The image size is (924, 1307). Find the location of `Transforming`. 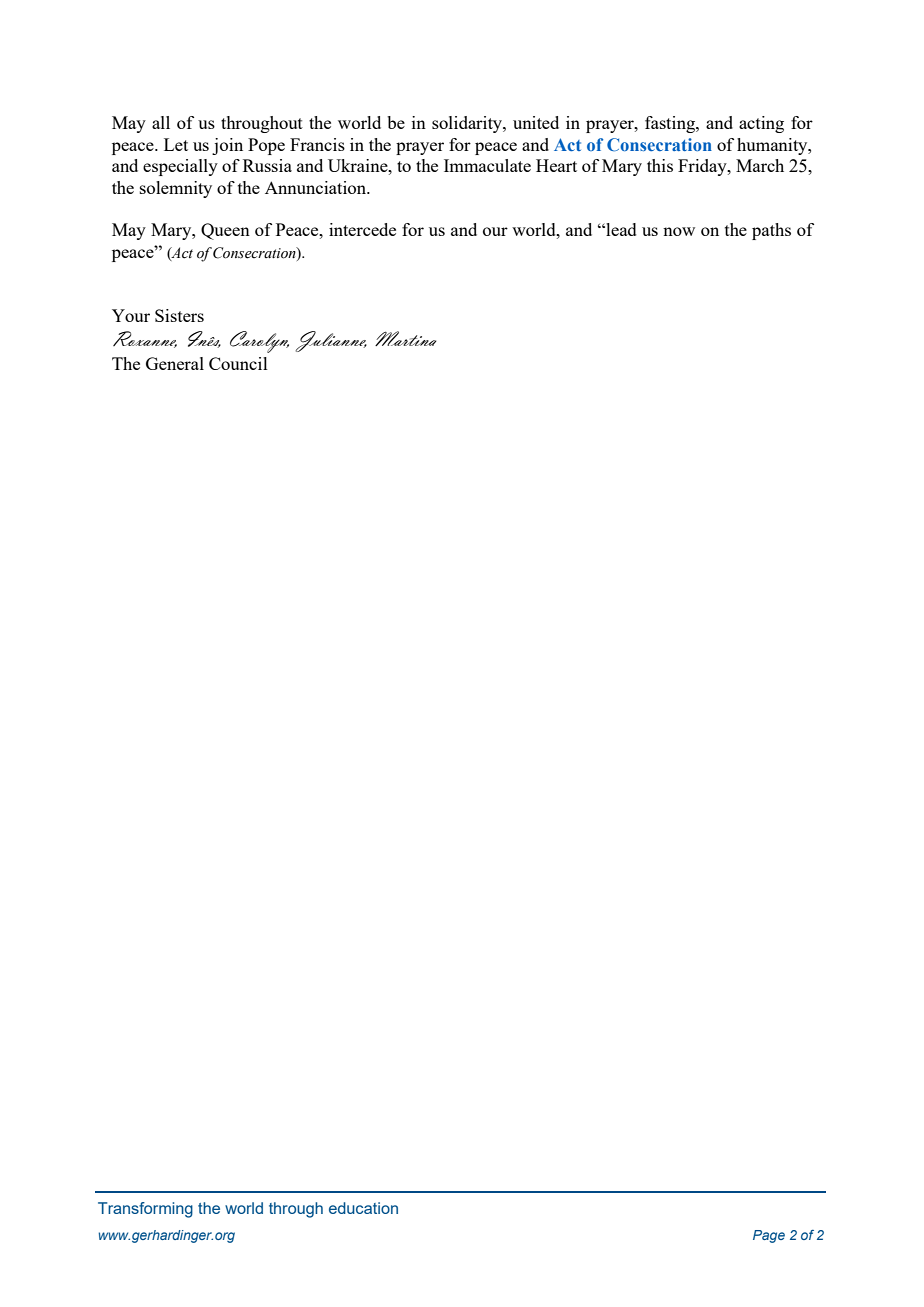

Transforming is located at coordinates (145, 1210).
